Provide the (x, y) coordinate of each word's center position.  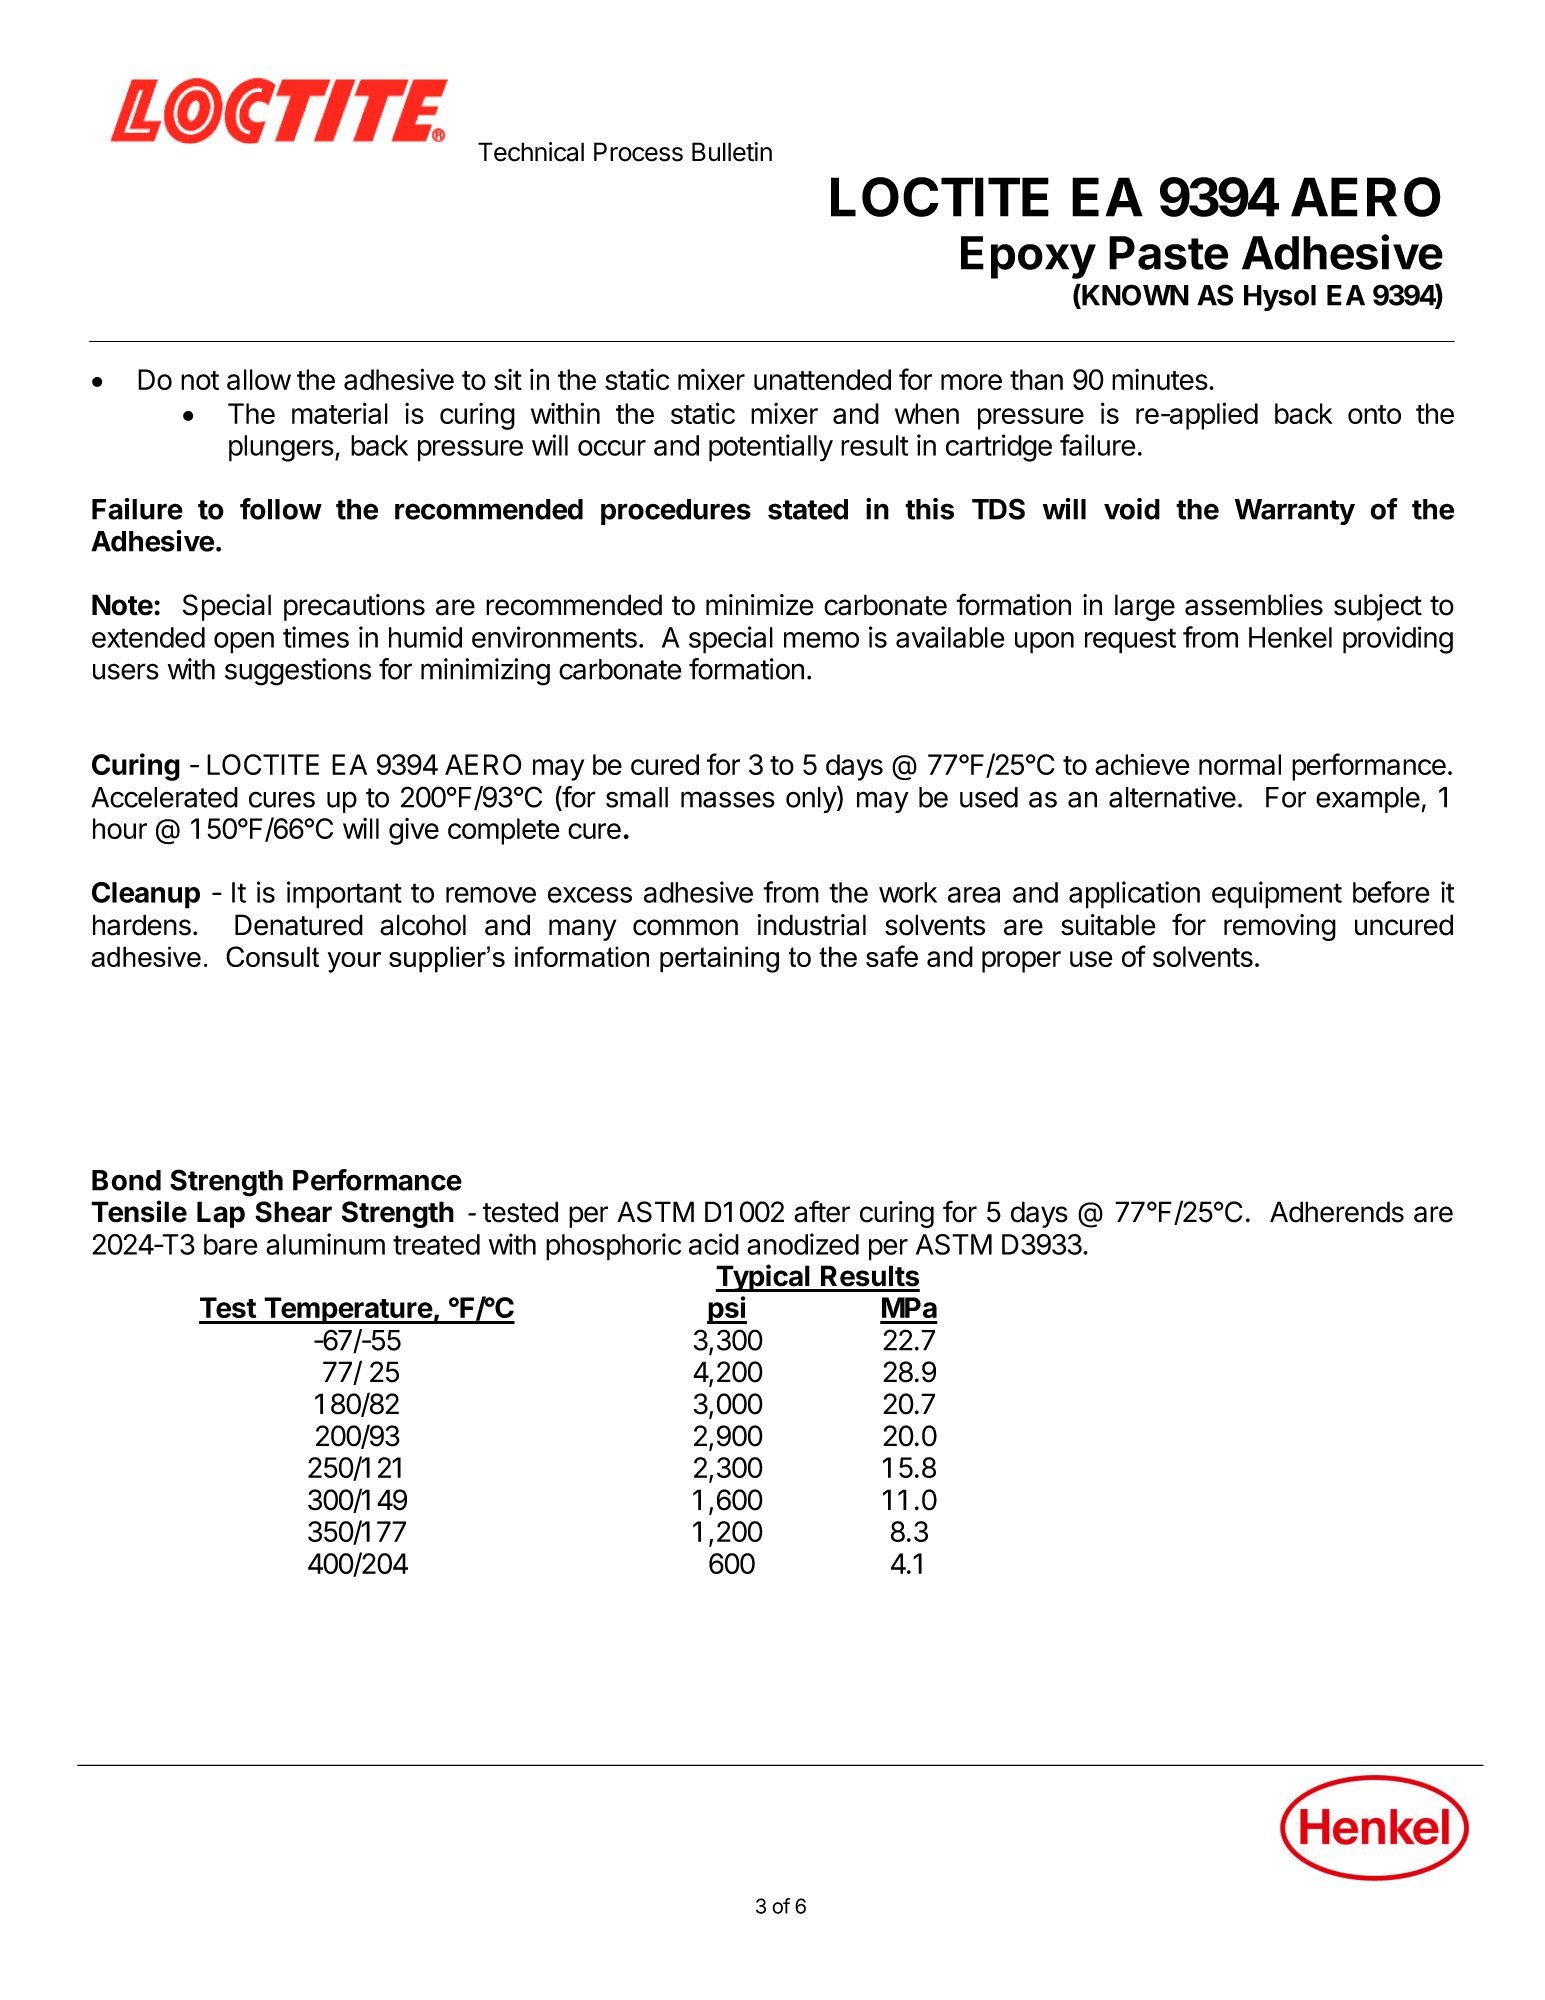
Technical (531, 152)
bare (230, 1244)
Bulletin (732, 152)
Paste (1168, 253)
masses (728, 799)
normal (1240, 764)
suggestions (298, 672)
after (822, 1211)
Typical (763, 1278)
